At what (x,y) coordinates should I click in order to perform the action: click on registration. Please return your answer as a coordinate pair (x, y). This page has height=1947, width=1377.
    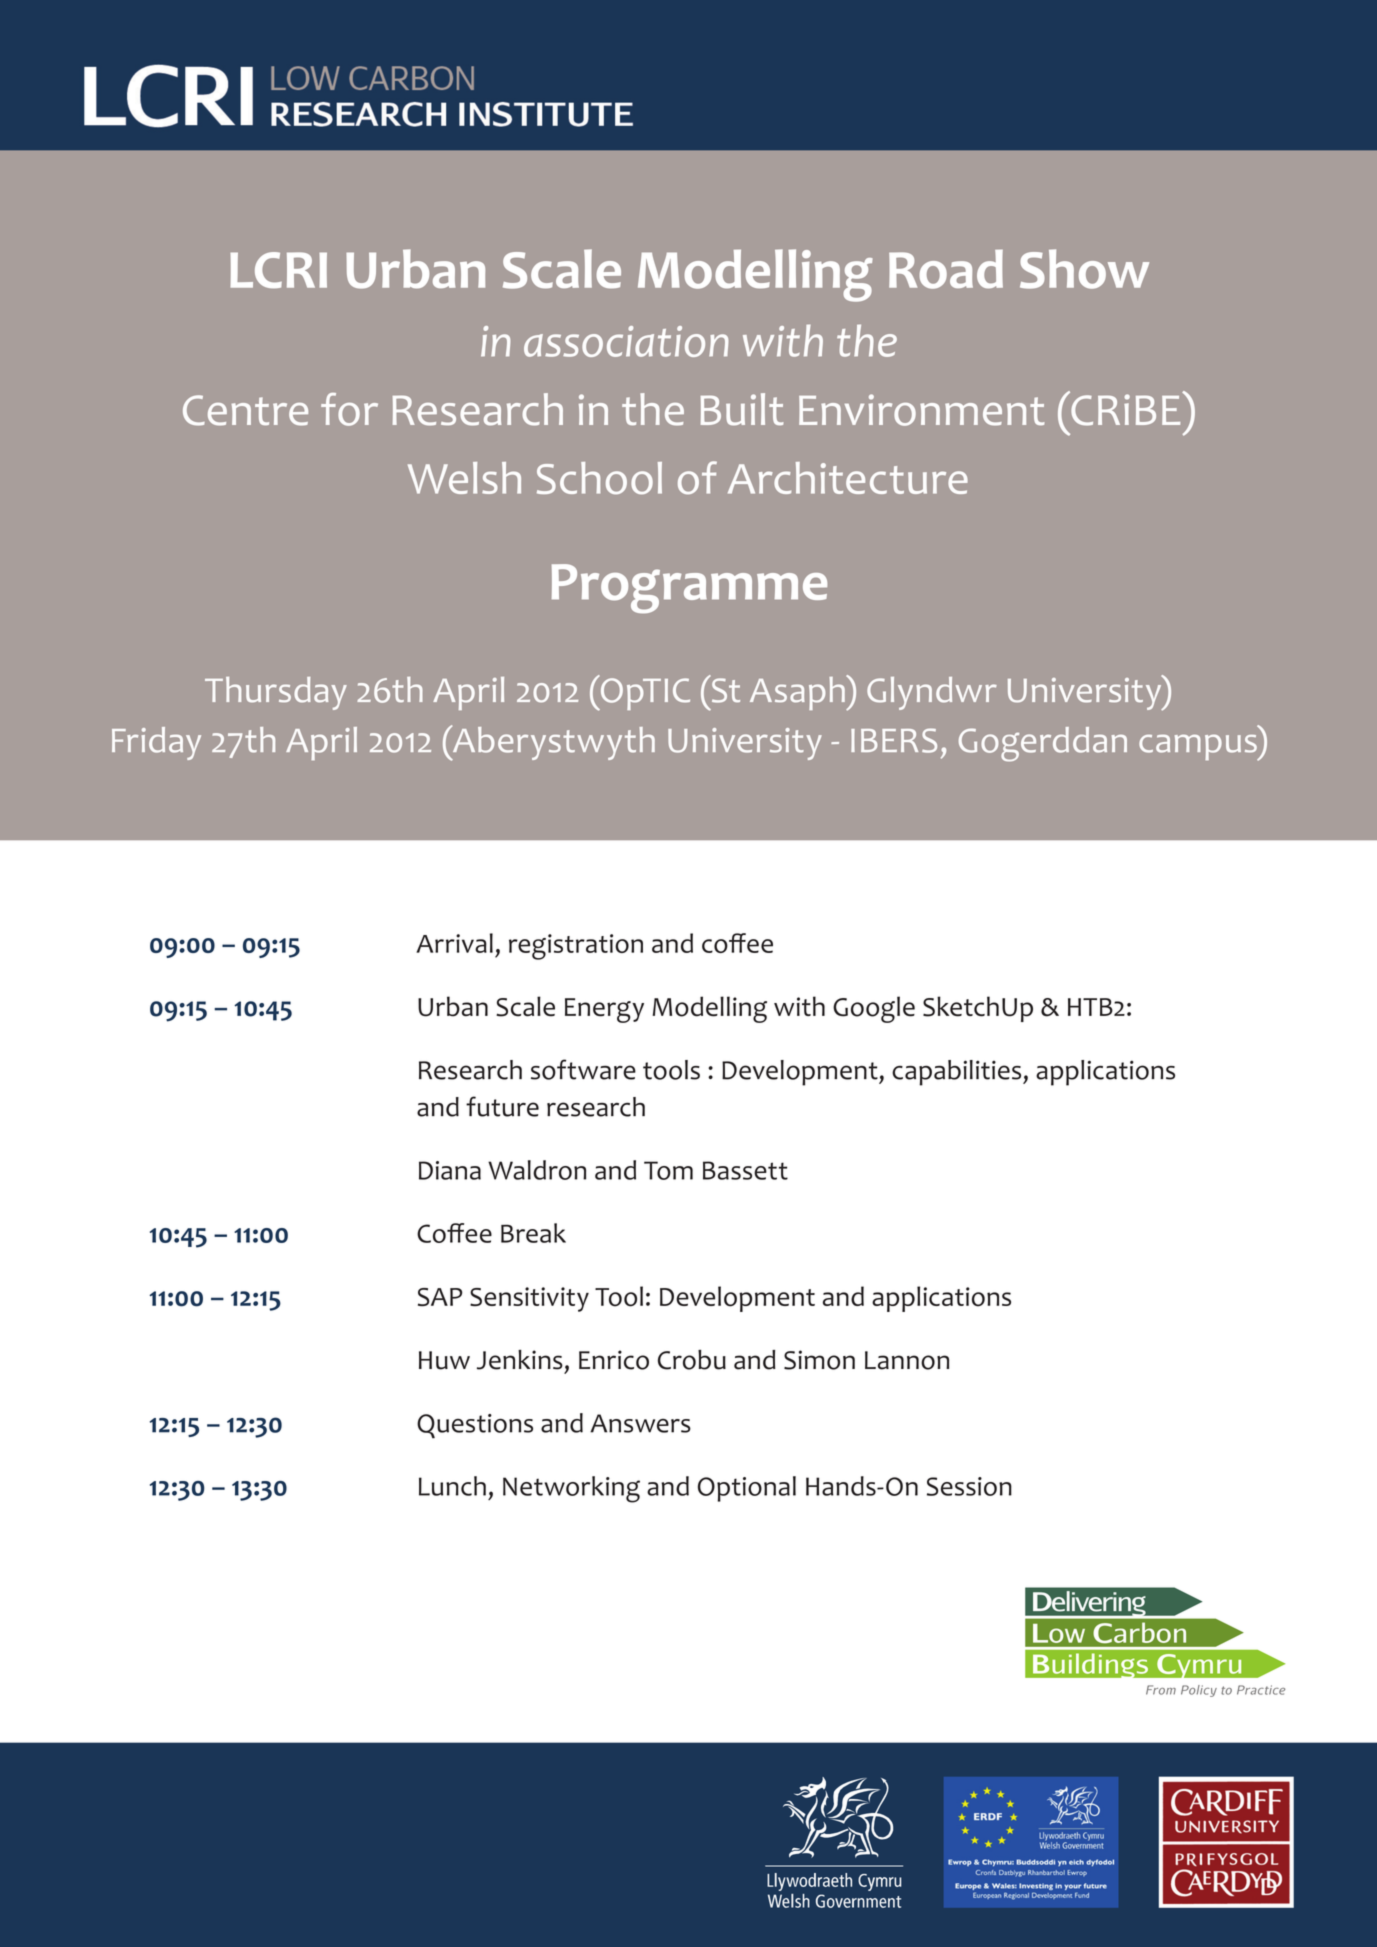
    Looking at the image, I should click on (576, 947).
